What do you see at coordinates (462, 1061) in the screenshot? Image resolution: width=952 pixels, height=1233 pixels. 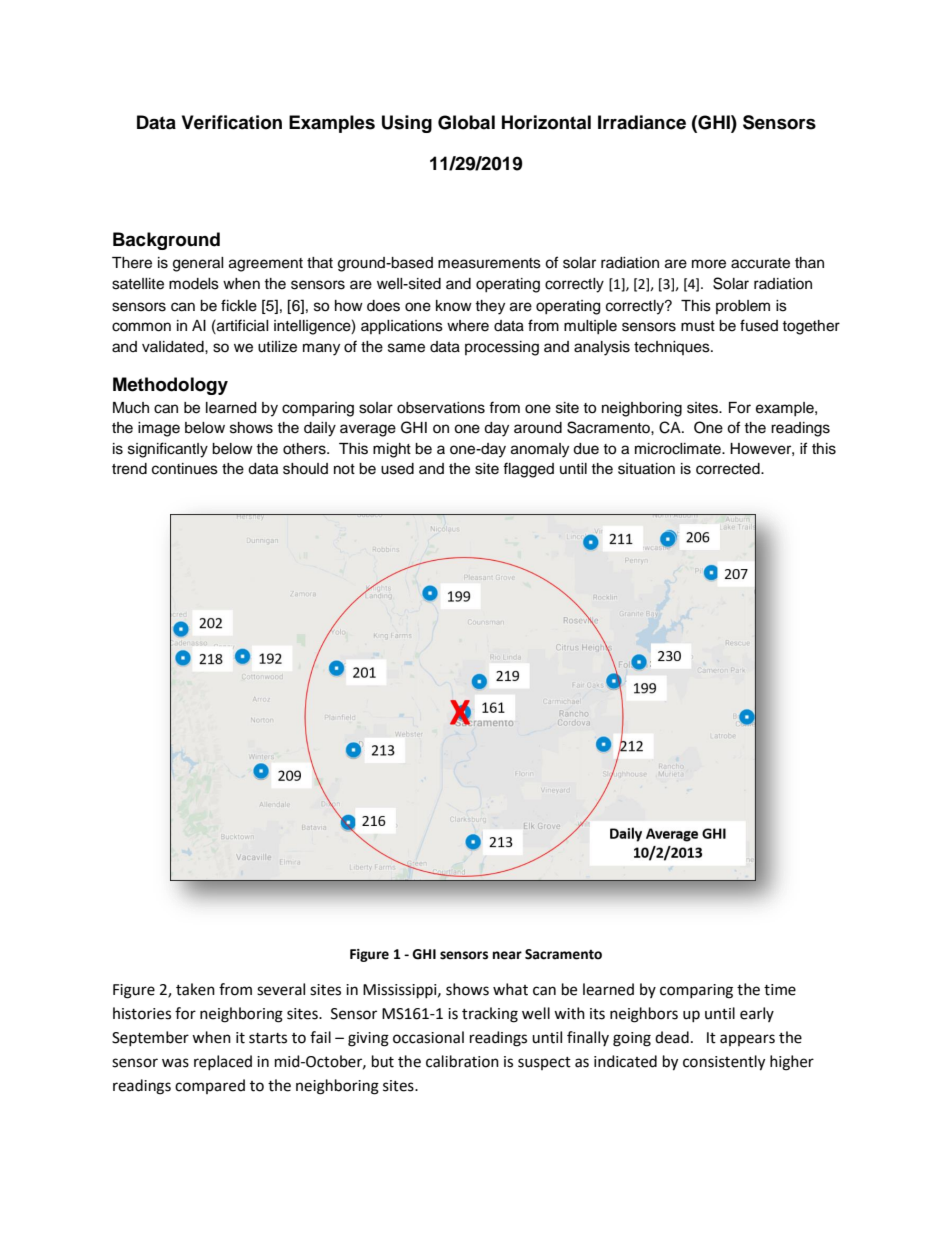 I see `calibration` at bounding box center [462, 1061].
